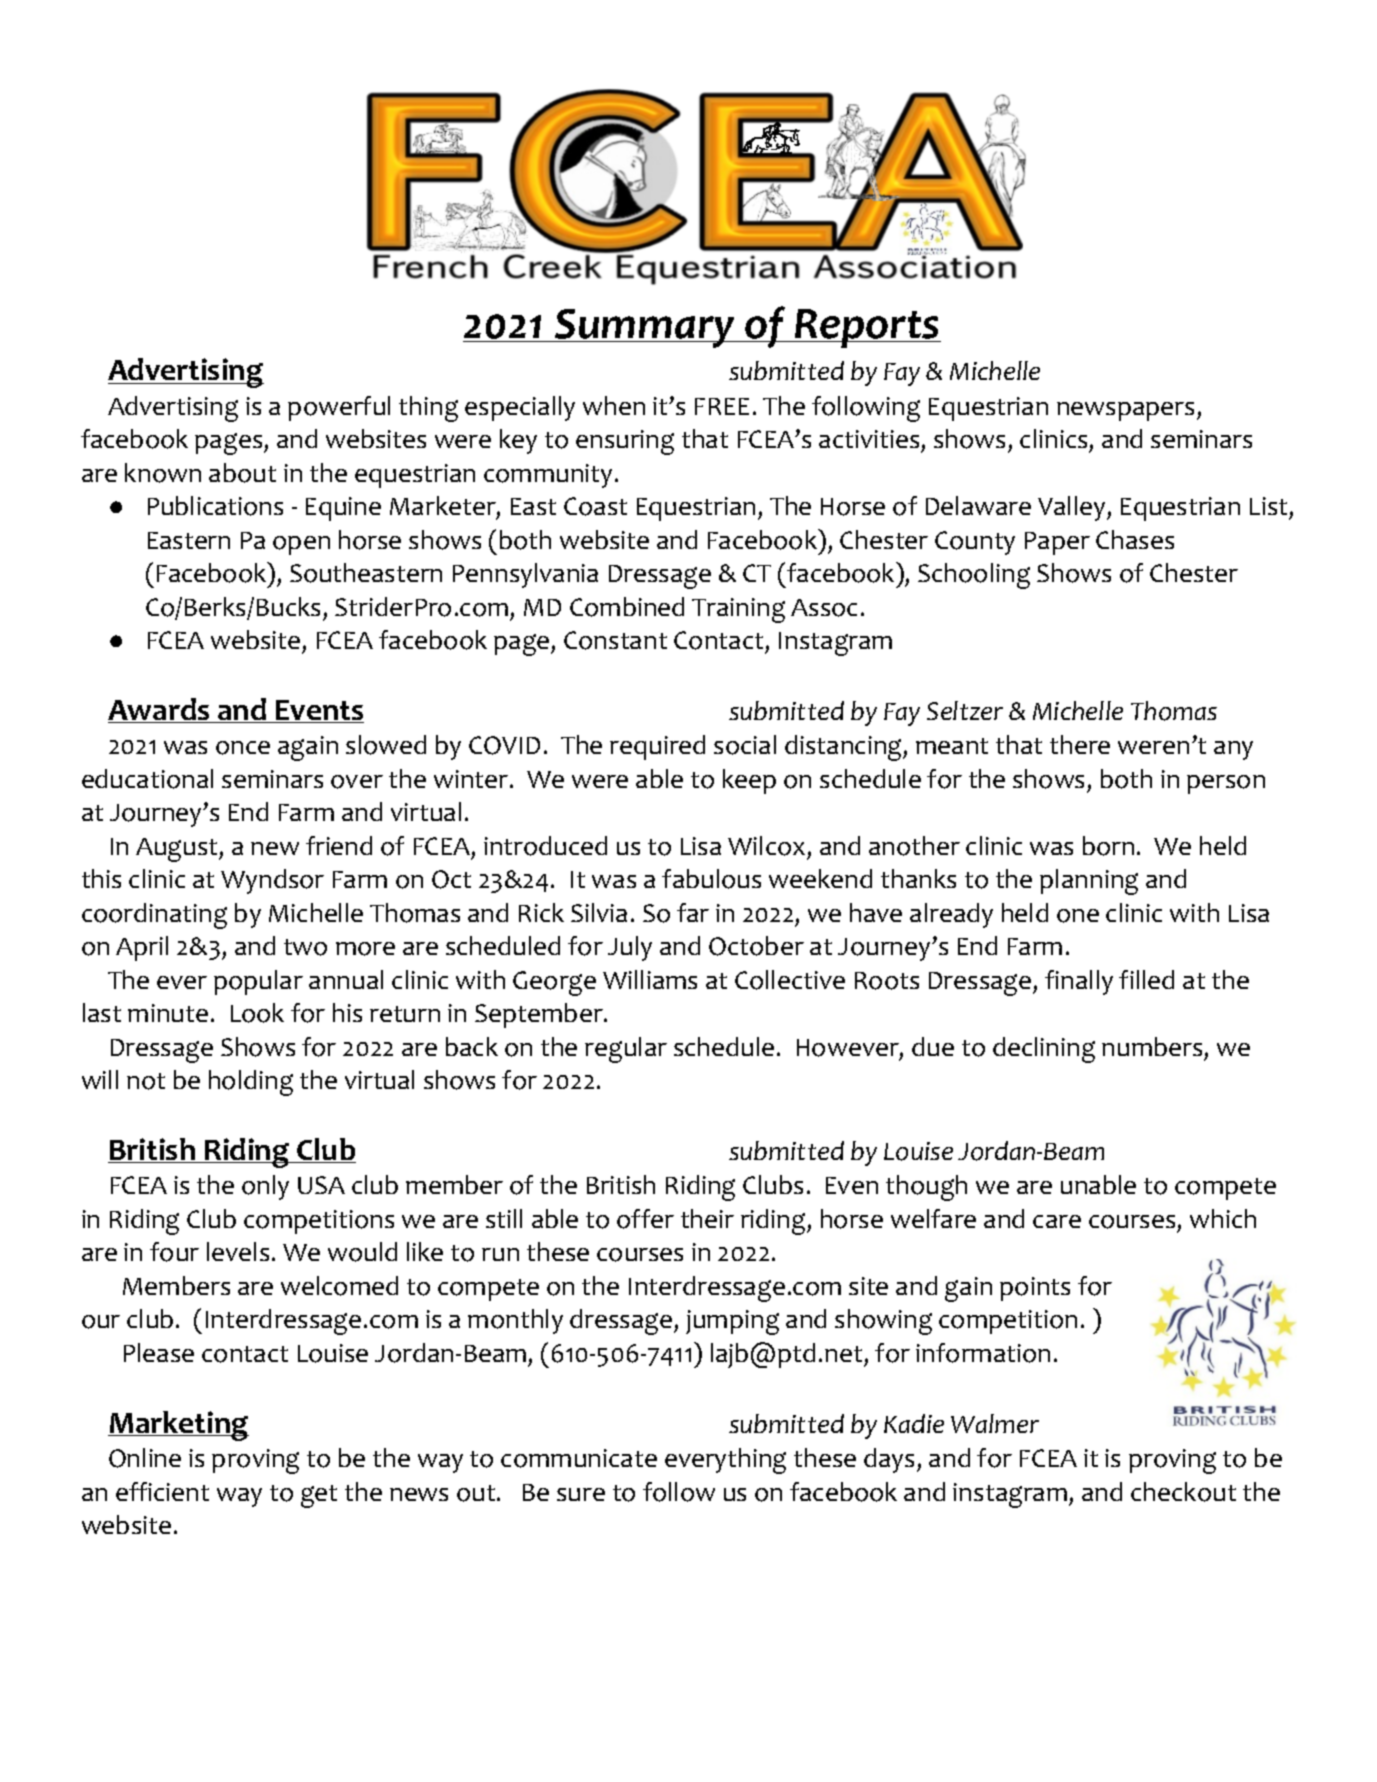 Image resolution: width=1377 pixels, height=1782 pixels. I want to click on holding, so click(251, 1083).
